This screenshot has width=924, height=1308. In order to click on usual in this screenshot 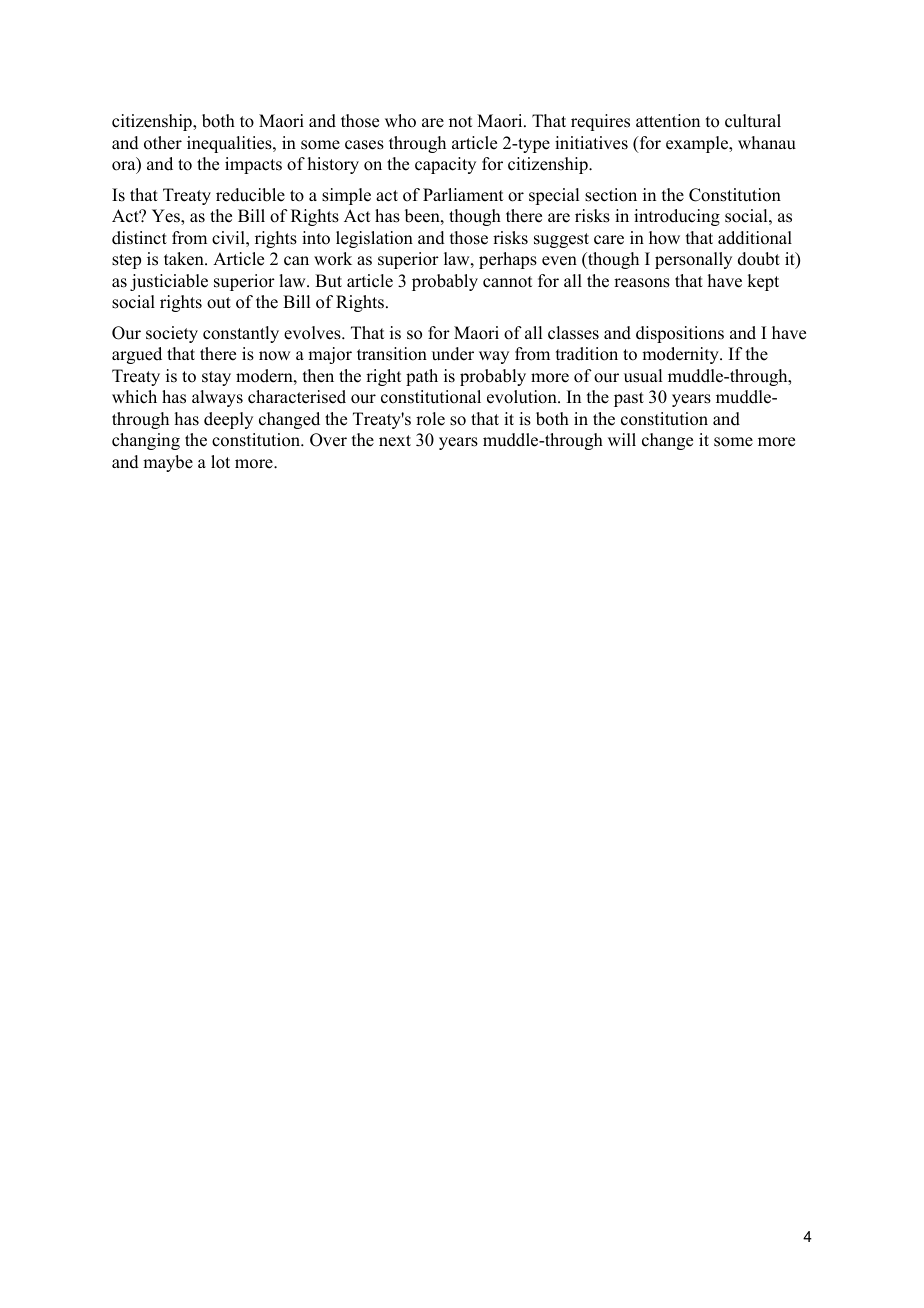, I will do `click(643, 376)`.
